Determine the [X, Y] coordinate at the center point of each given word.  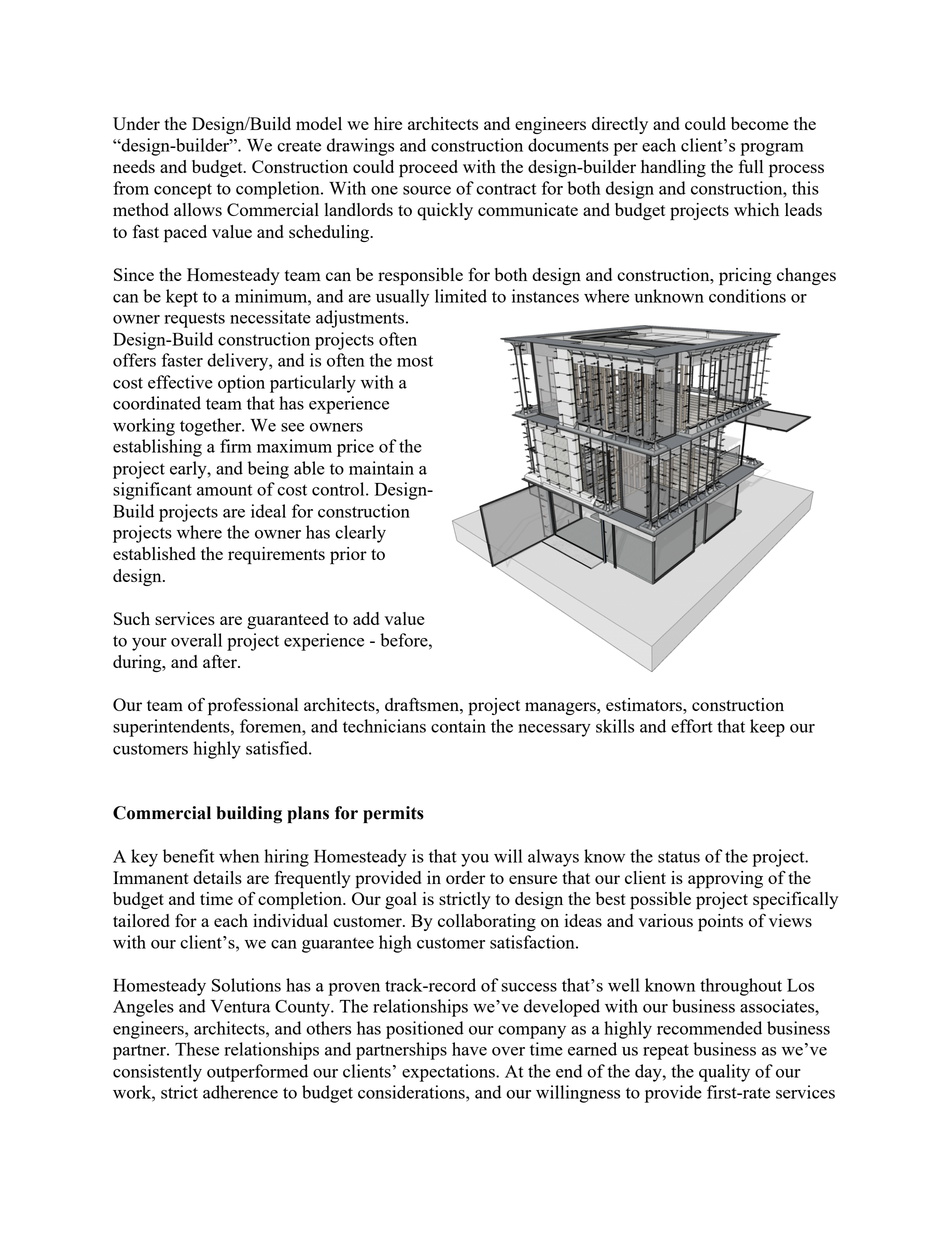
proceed [428, 169]
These [197, 1049]
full [751, 166]
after [221, 661]
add [366, 618]
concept [183, 191]
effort [692, 726]
